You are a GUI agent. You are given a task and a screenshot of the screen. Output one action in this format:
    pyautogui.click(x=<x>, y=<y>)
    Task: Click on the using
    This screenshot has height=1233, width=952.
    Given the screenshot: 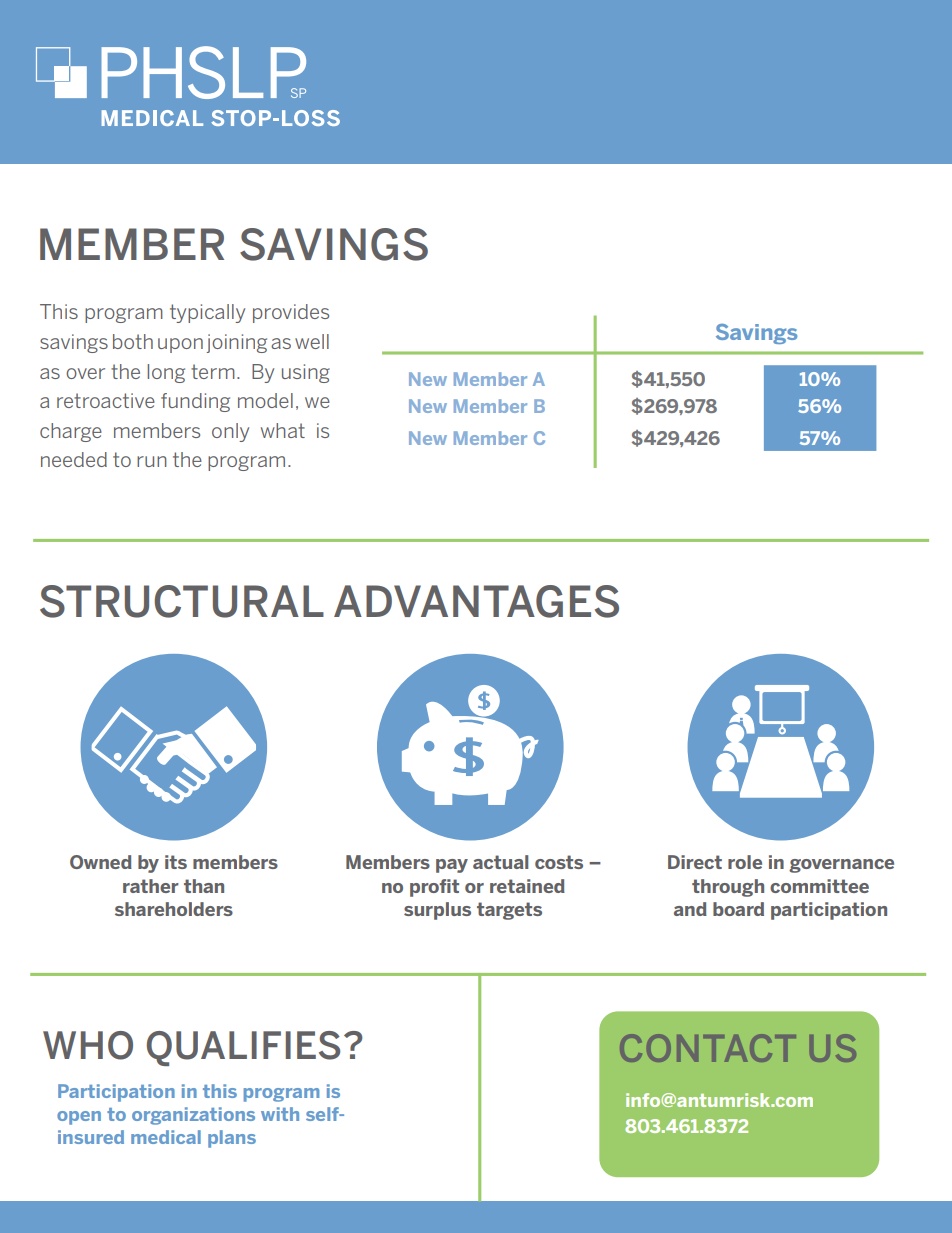 What is the action you would take?
    pyautogui.click(x=306, y=373)
